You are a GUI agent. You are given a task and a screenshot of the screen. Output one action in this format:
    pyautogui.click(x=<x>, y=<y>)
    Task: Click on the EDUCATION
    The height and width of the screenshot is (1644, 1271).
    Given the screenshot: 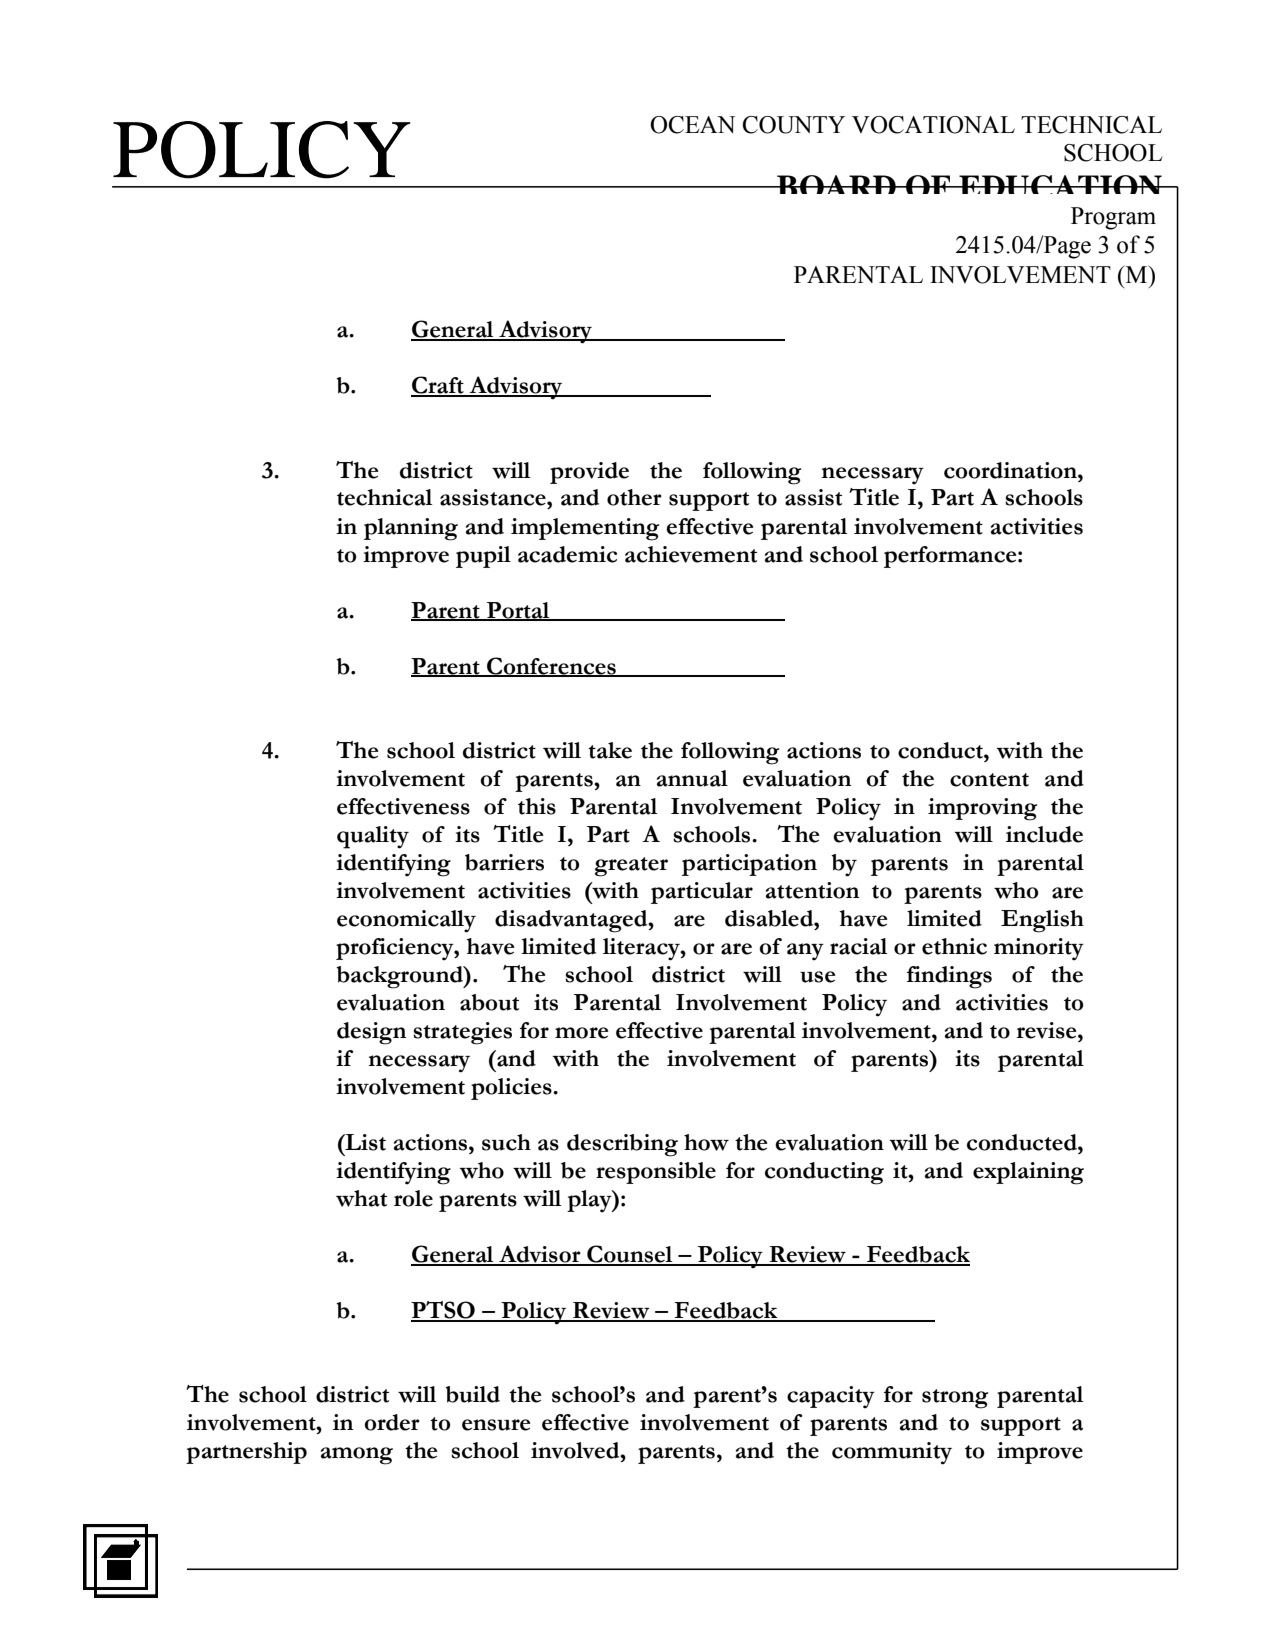 What is the action you would take?
    pyautogui.click(x=1060, y=184)
